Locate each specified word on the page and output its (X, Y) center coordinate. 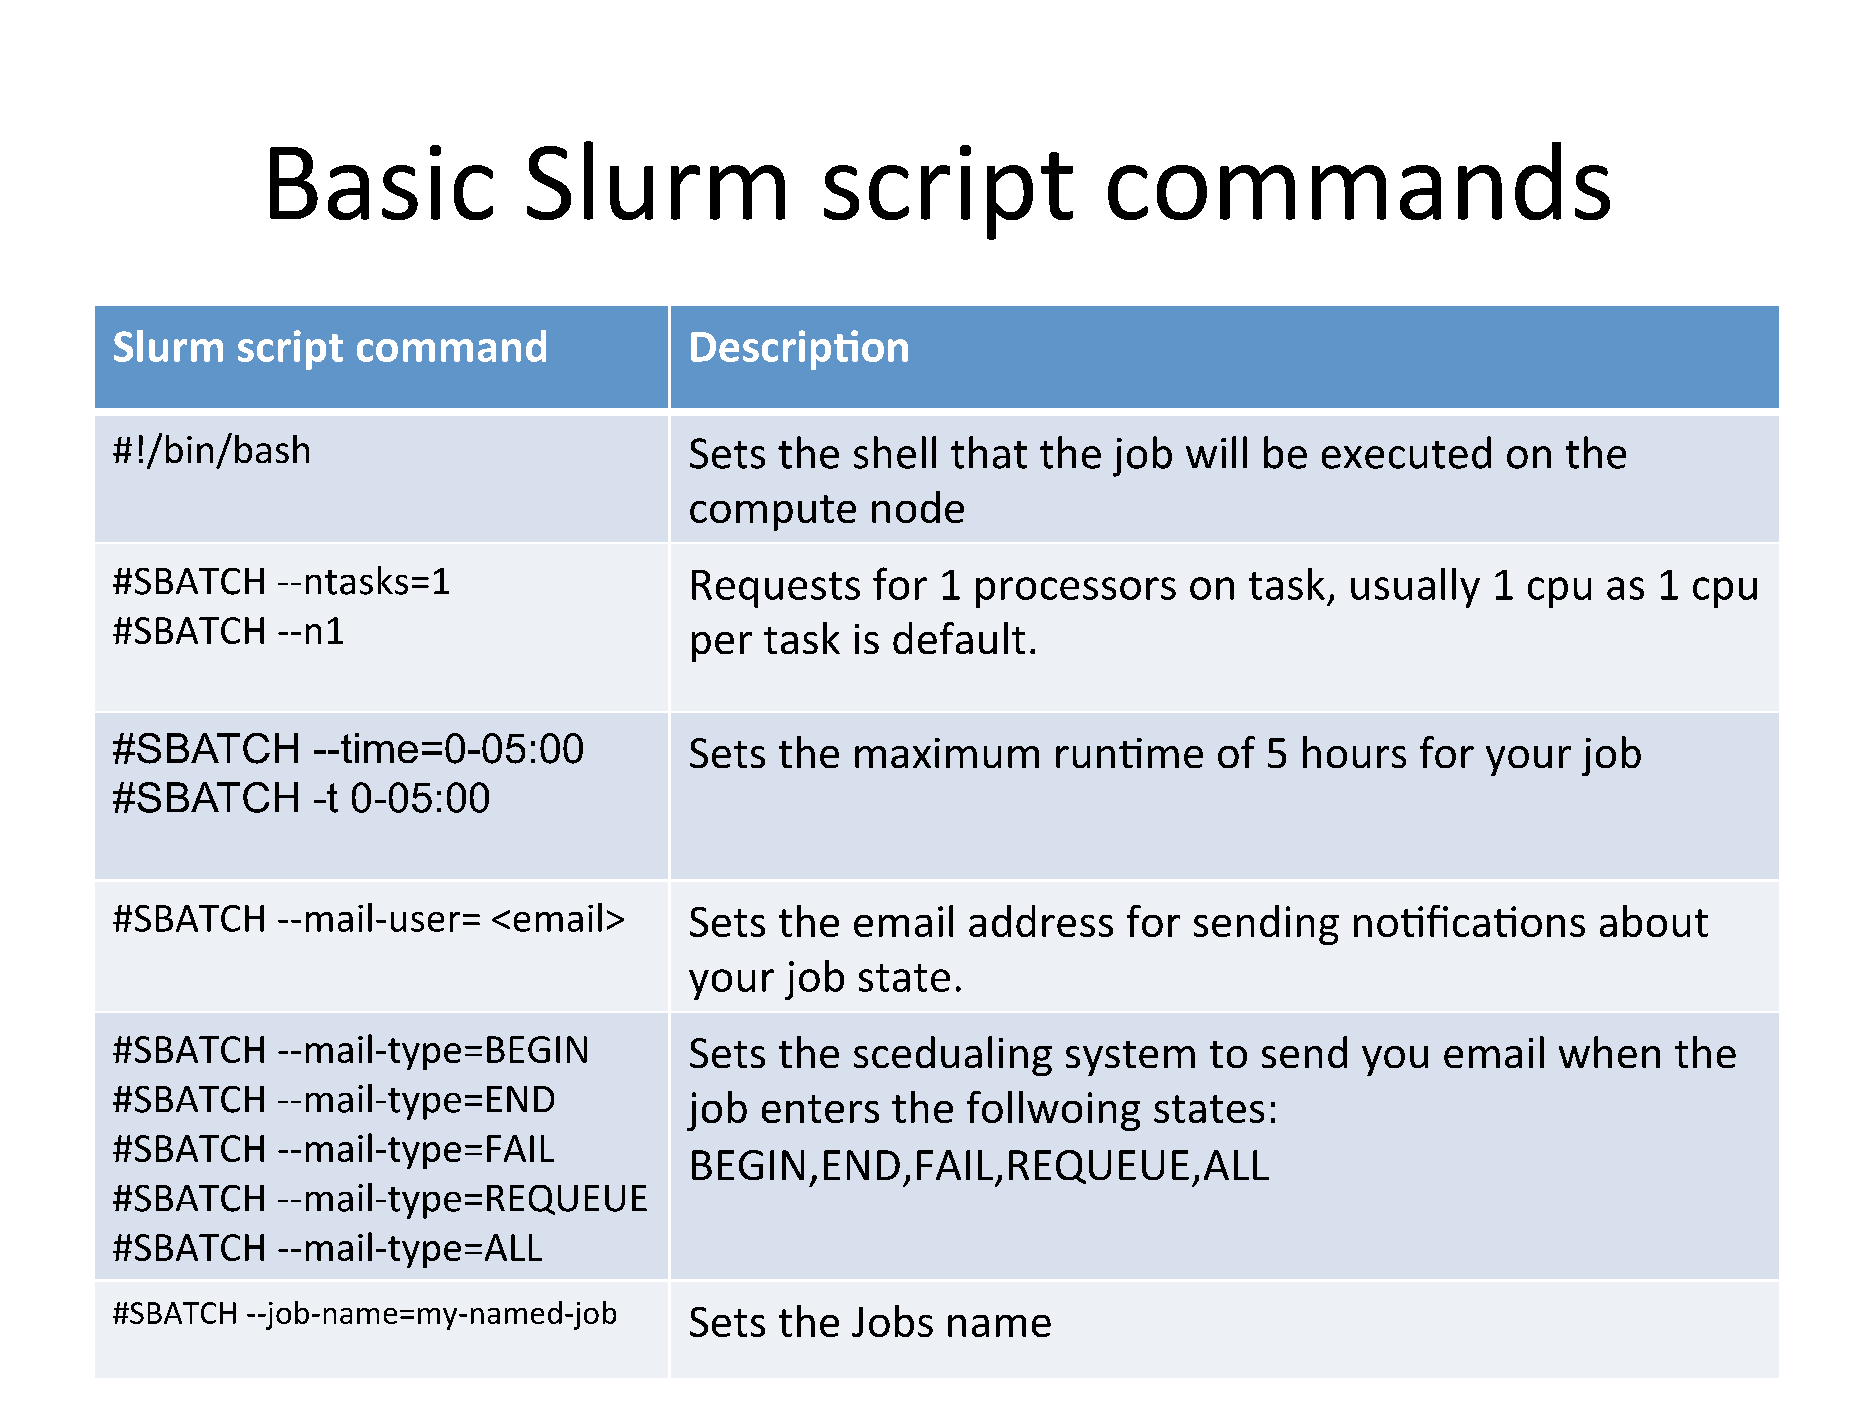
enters (820, 1109)
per (722, 647)
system (1130, 1058)
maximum (947, 753)
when (1609, 1052)
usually (1415, 588)
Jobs (892, 1321)
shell (895, 452)
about (1654, 921)
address (1041, 921)
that (989, 452)
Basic (381, 182)
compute (773, 513)
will (1216, 452)
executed (1406, 452)
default (959, 638)
